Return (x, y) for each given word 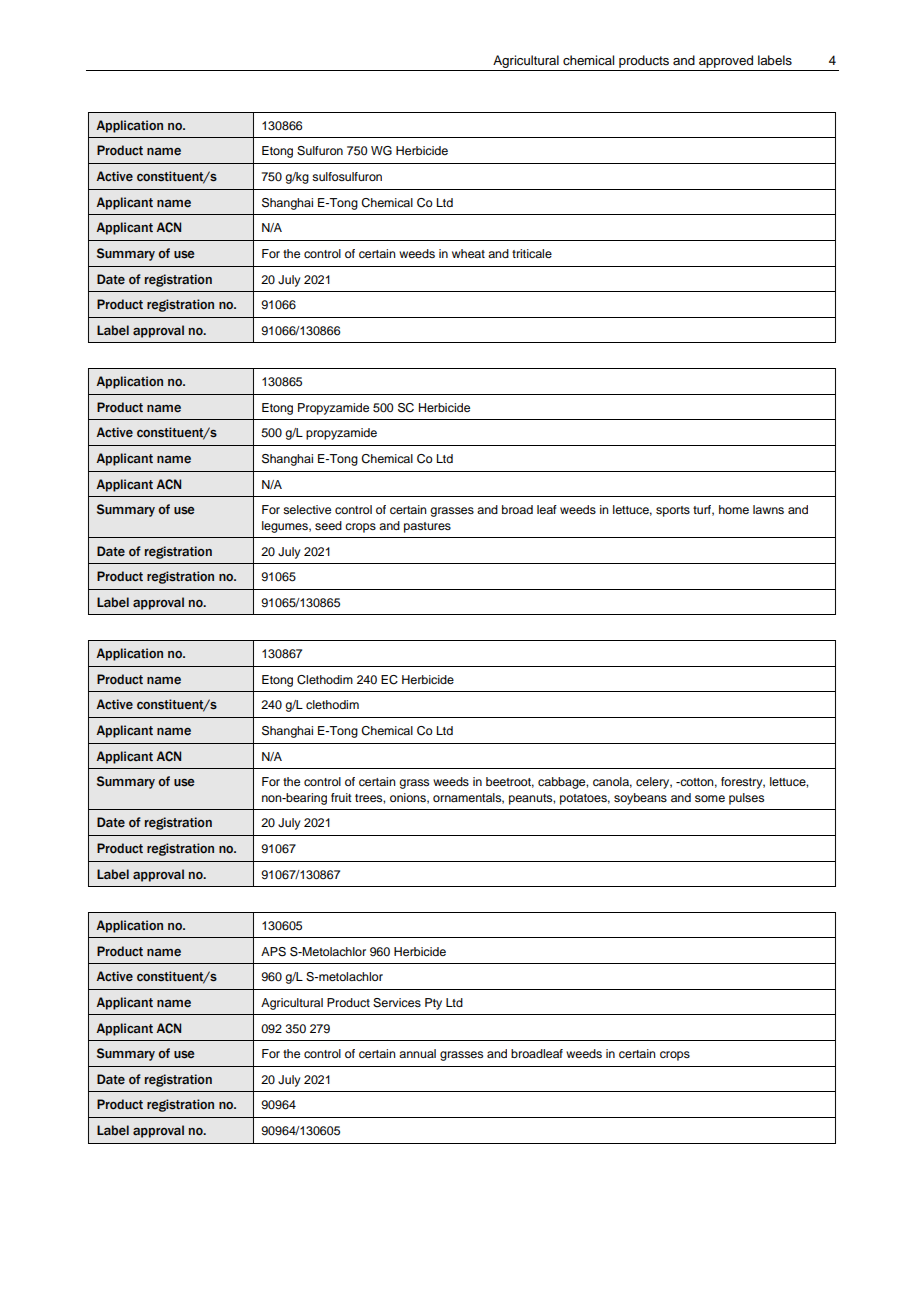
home (734, 509)
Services (397, 1003)
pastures (427, 527)
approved (726, 61)
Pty (433, 1004)
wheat (468, 253)
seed (328, 525)
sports (673, 511)
